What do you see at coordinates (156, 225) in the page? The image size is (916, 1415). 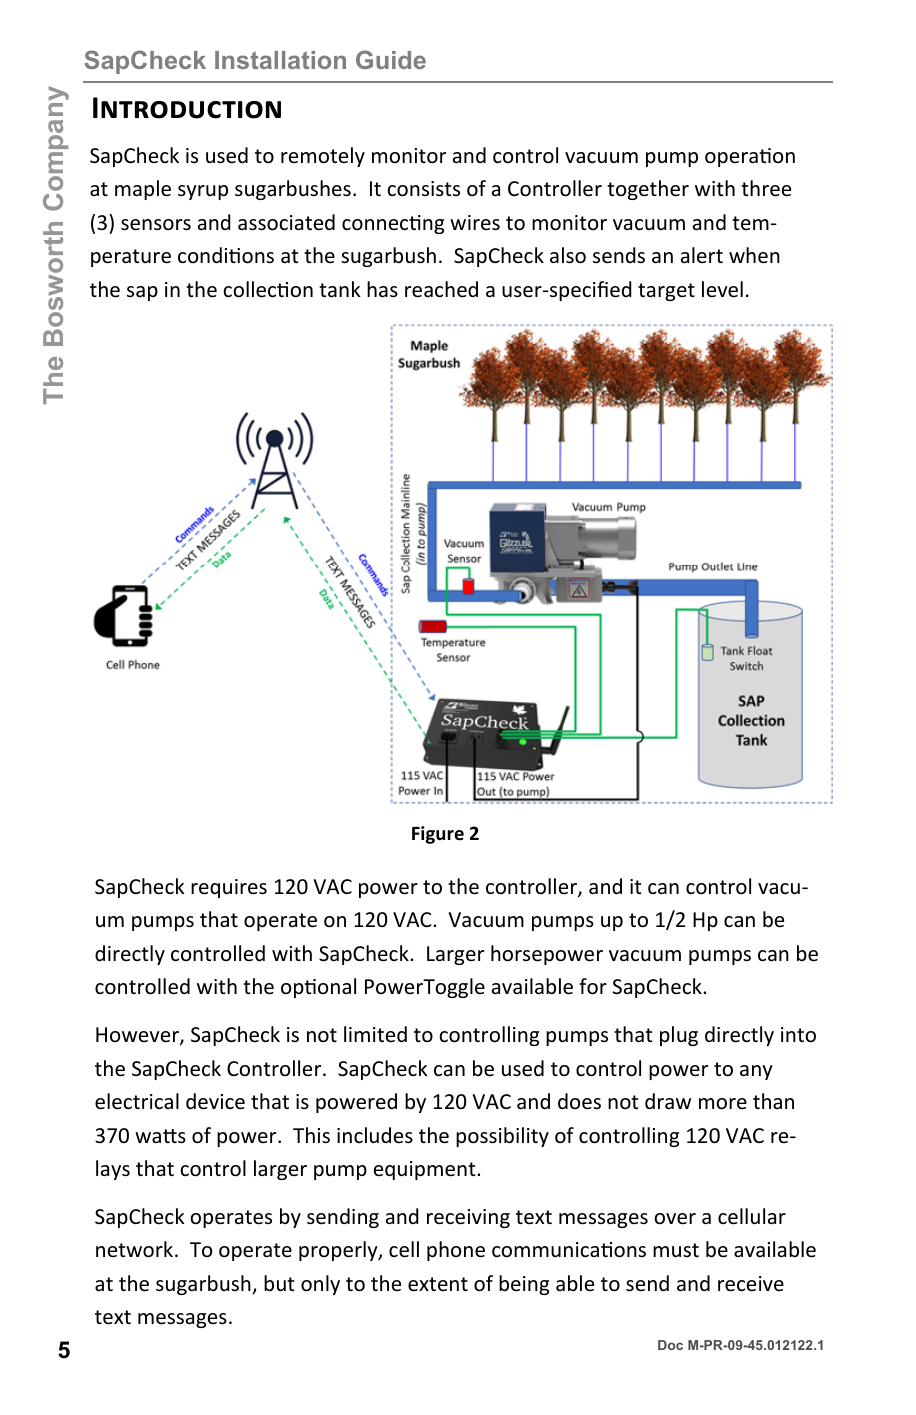 I see `sensors` at bounding box center [156, 225].
